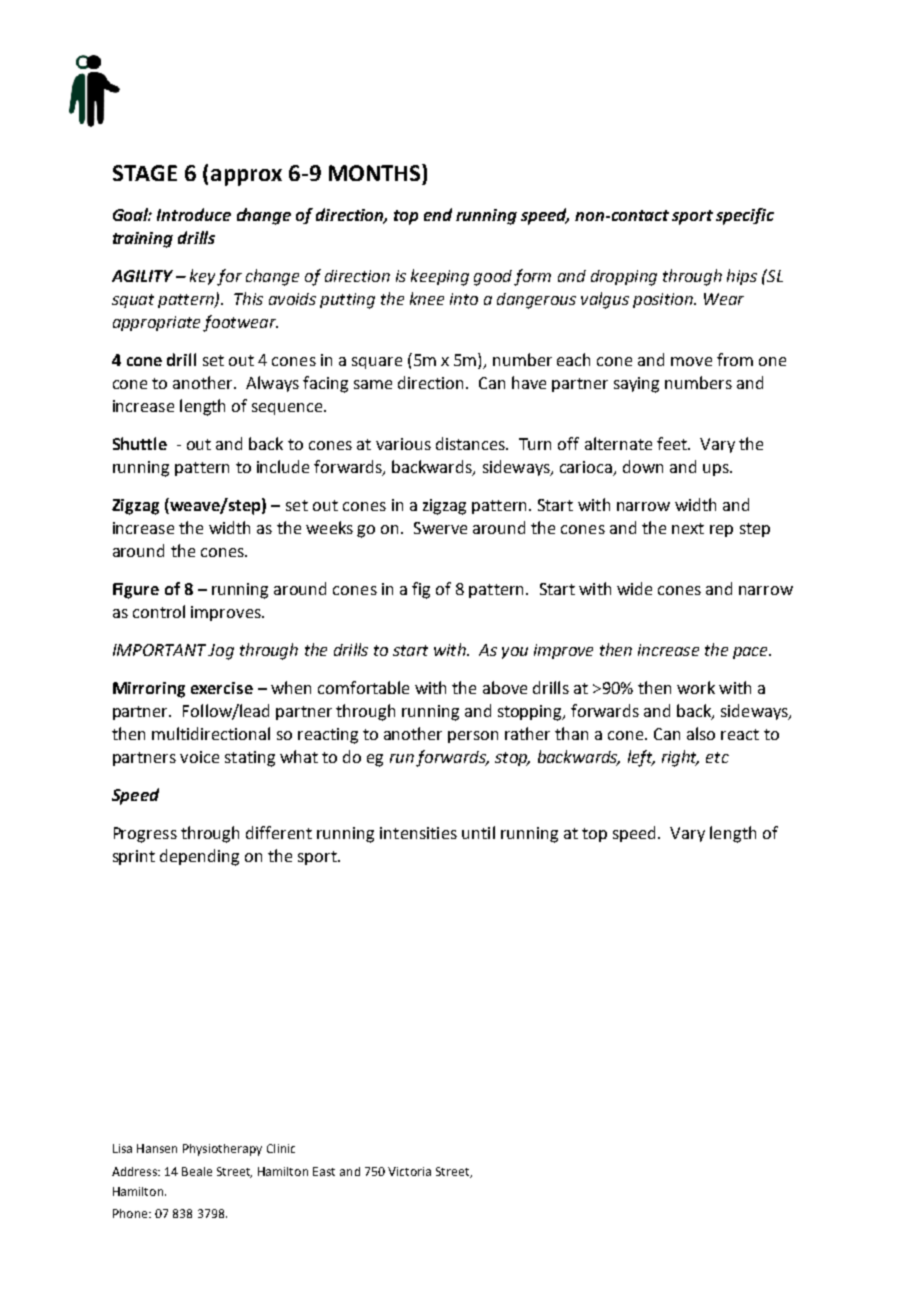 Image resolution: width=924 pixels, height=1308 pixels. What do you see at coordinates (197, 1171) in the document?
I see `Beale` at bounding box center [197, 1171].
